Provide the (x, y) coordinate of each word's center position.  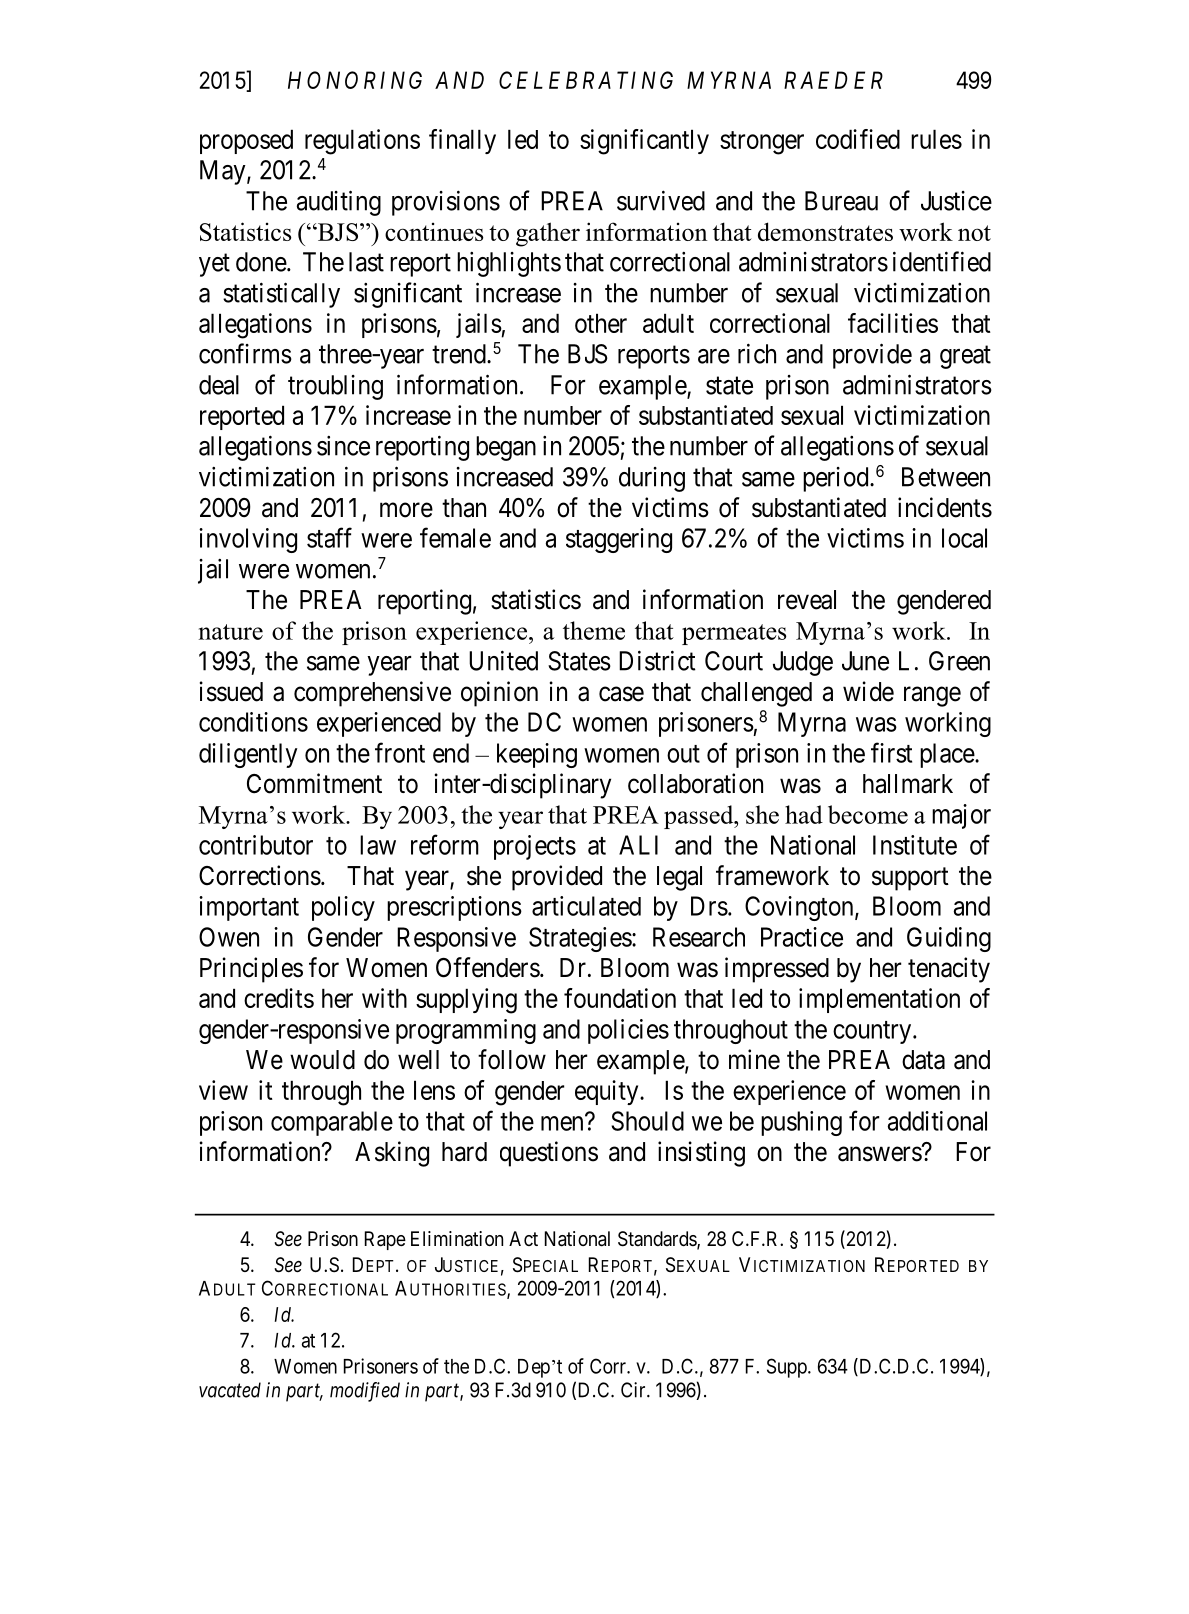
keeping (537, 755)
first (891, 752)
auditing (339, 203)
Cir (634, 1390)
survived (661, 200)
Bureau (841, 201)
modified (365, 1392)
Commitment (314, 783)
